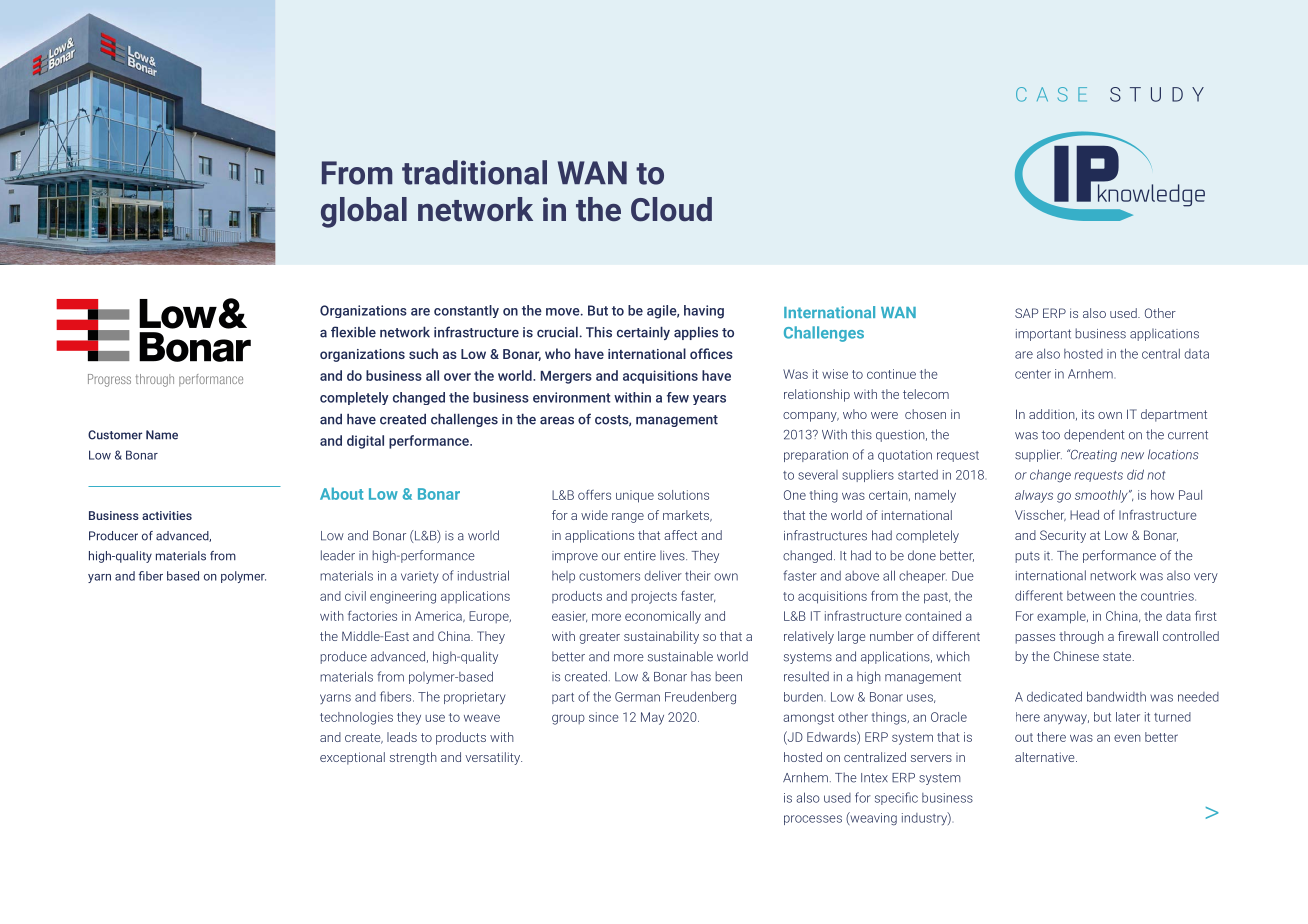 The height and width of the document is (924, 1308). Describe the element at coordinates (474, 172) in the document. I see `traditional` at that location.
